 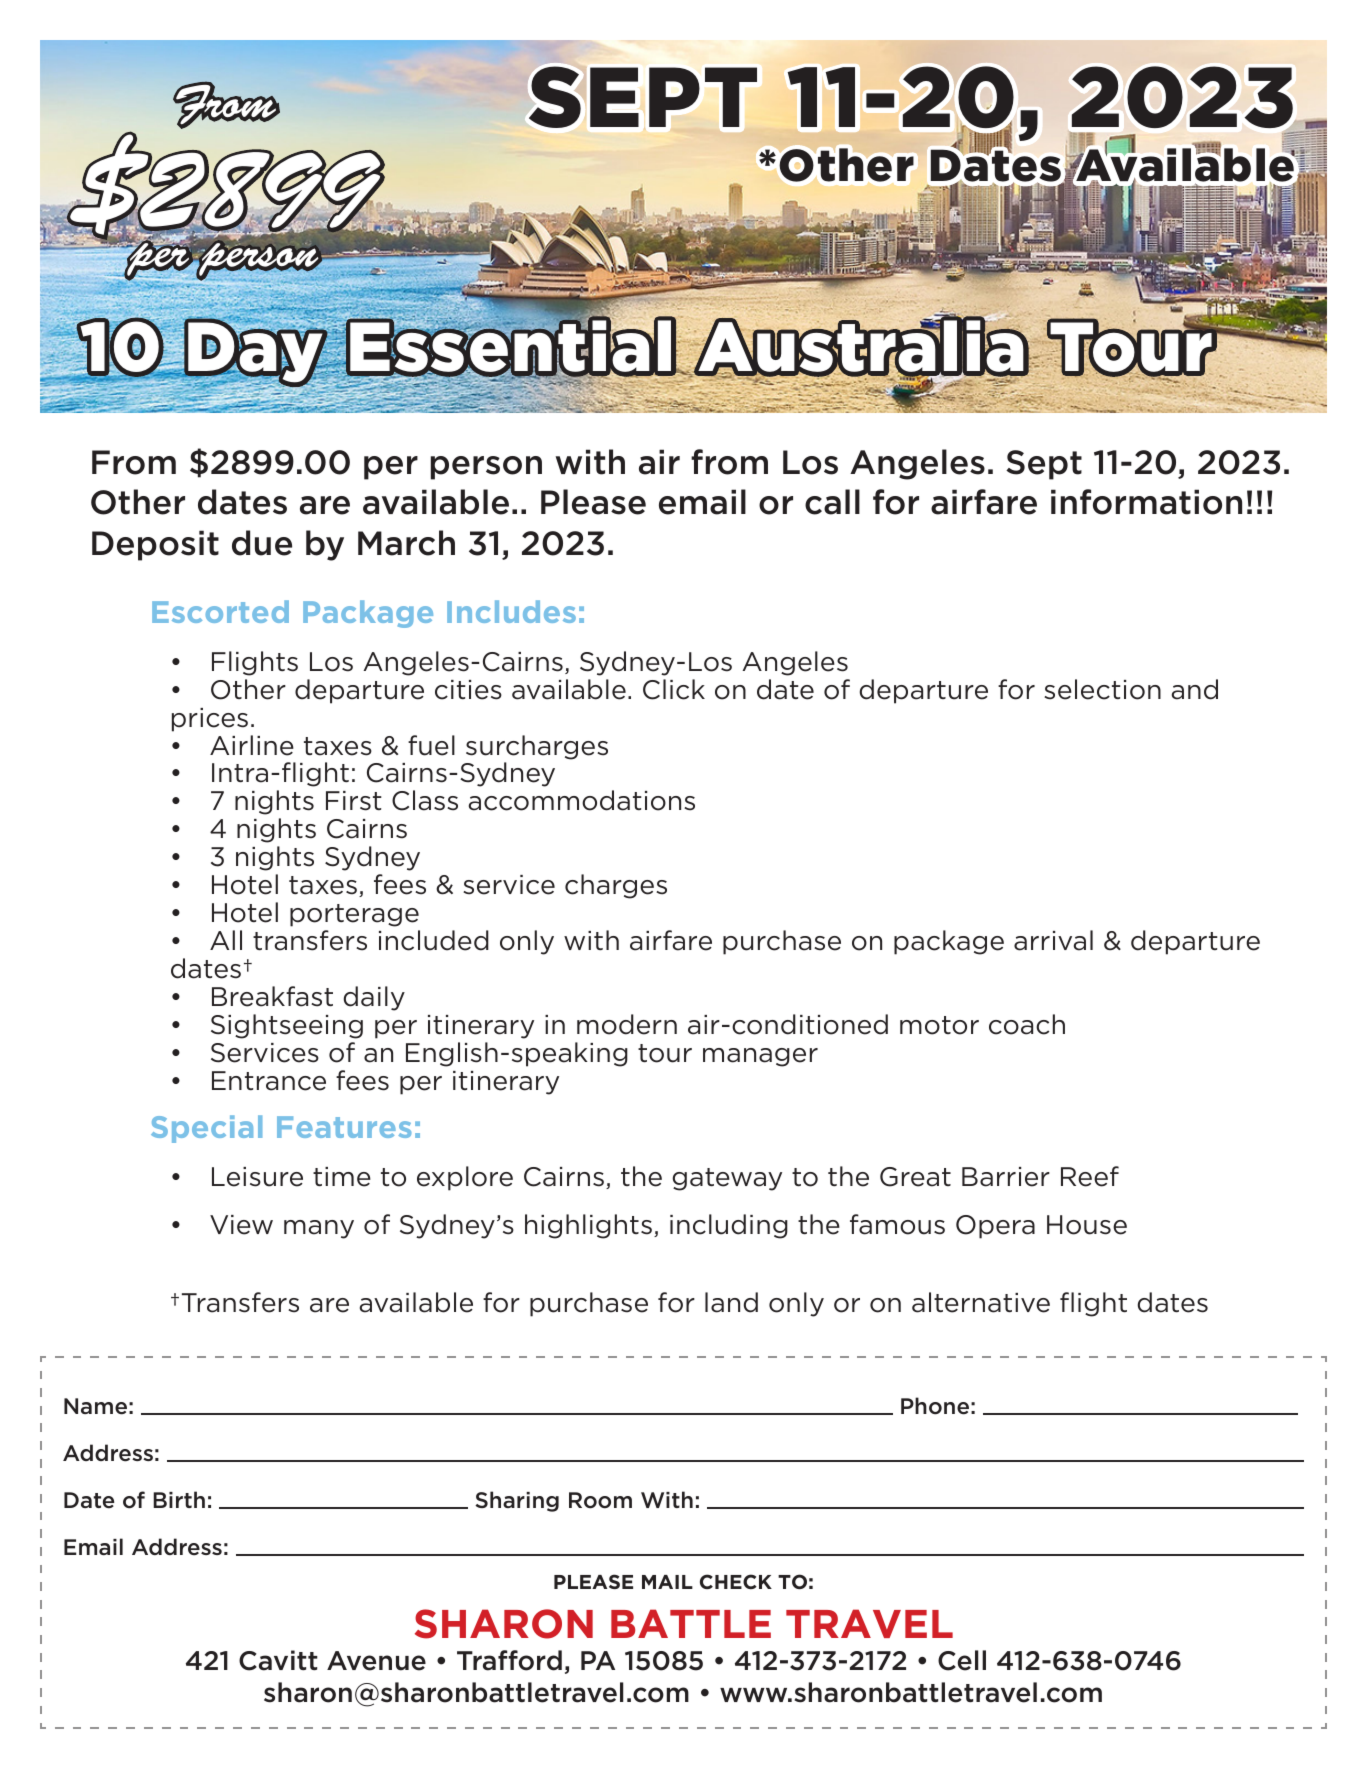 What do you see at coordinates (95, 1406) in the document?
I see `Name` at bounding box center [95, 1406].
